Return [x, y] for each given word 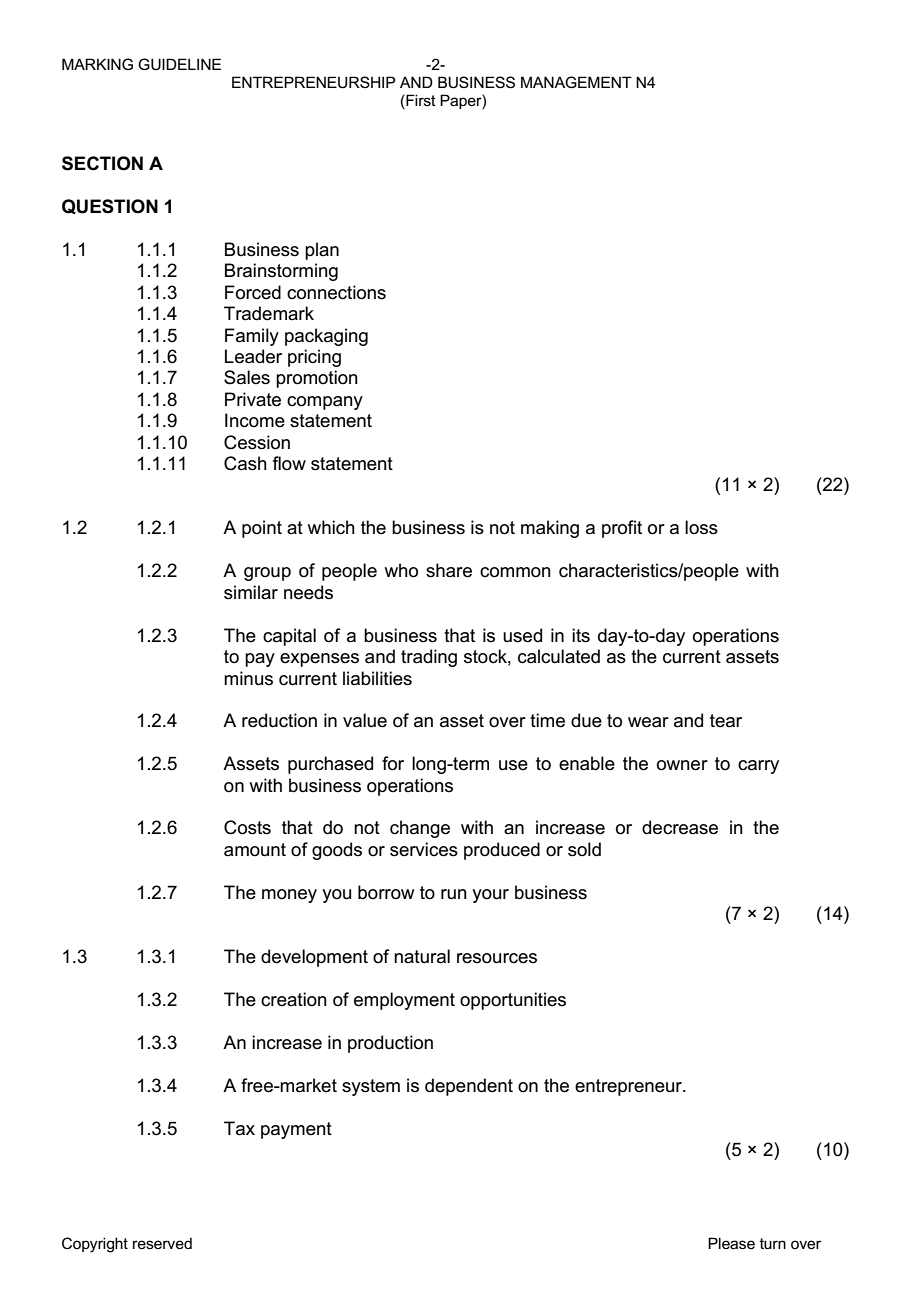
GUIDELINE [179, 64]
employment [404, 1001]
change [420, 829]
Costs [247, 827]
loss [701, 527]
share [449, 570]
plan [322, 251]
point [262, 529]
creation [294, 999]
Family [252, 337]
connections [336, 292]
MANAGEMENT [576, 82]
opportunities [513, 1001]
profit [622, 529]
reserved [162, 1243]
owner [682, 765]
